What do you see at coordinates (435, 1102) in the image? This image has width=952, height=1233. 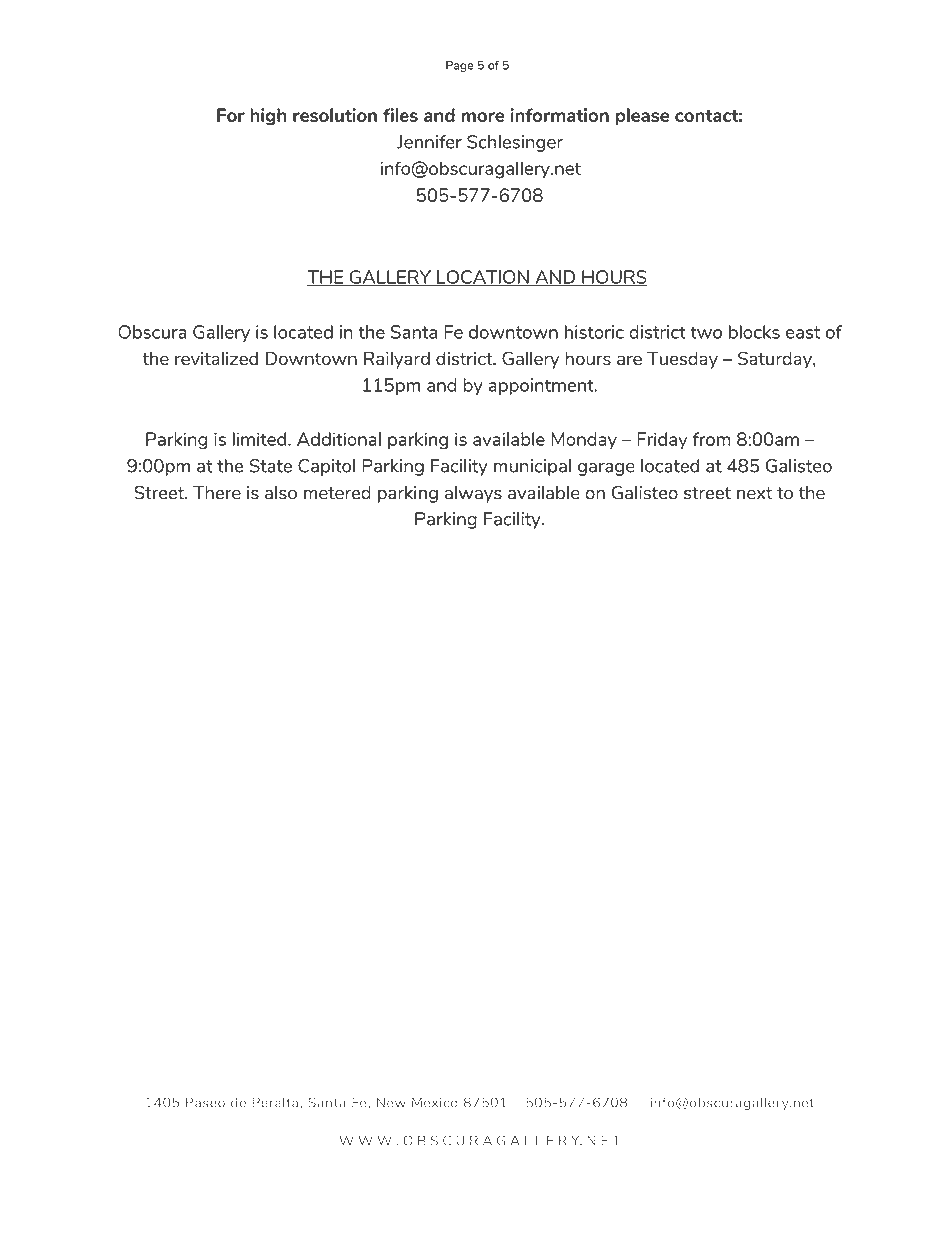 I see `Mexico` at bounding box center [435, 1102].
